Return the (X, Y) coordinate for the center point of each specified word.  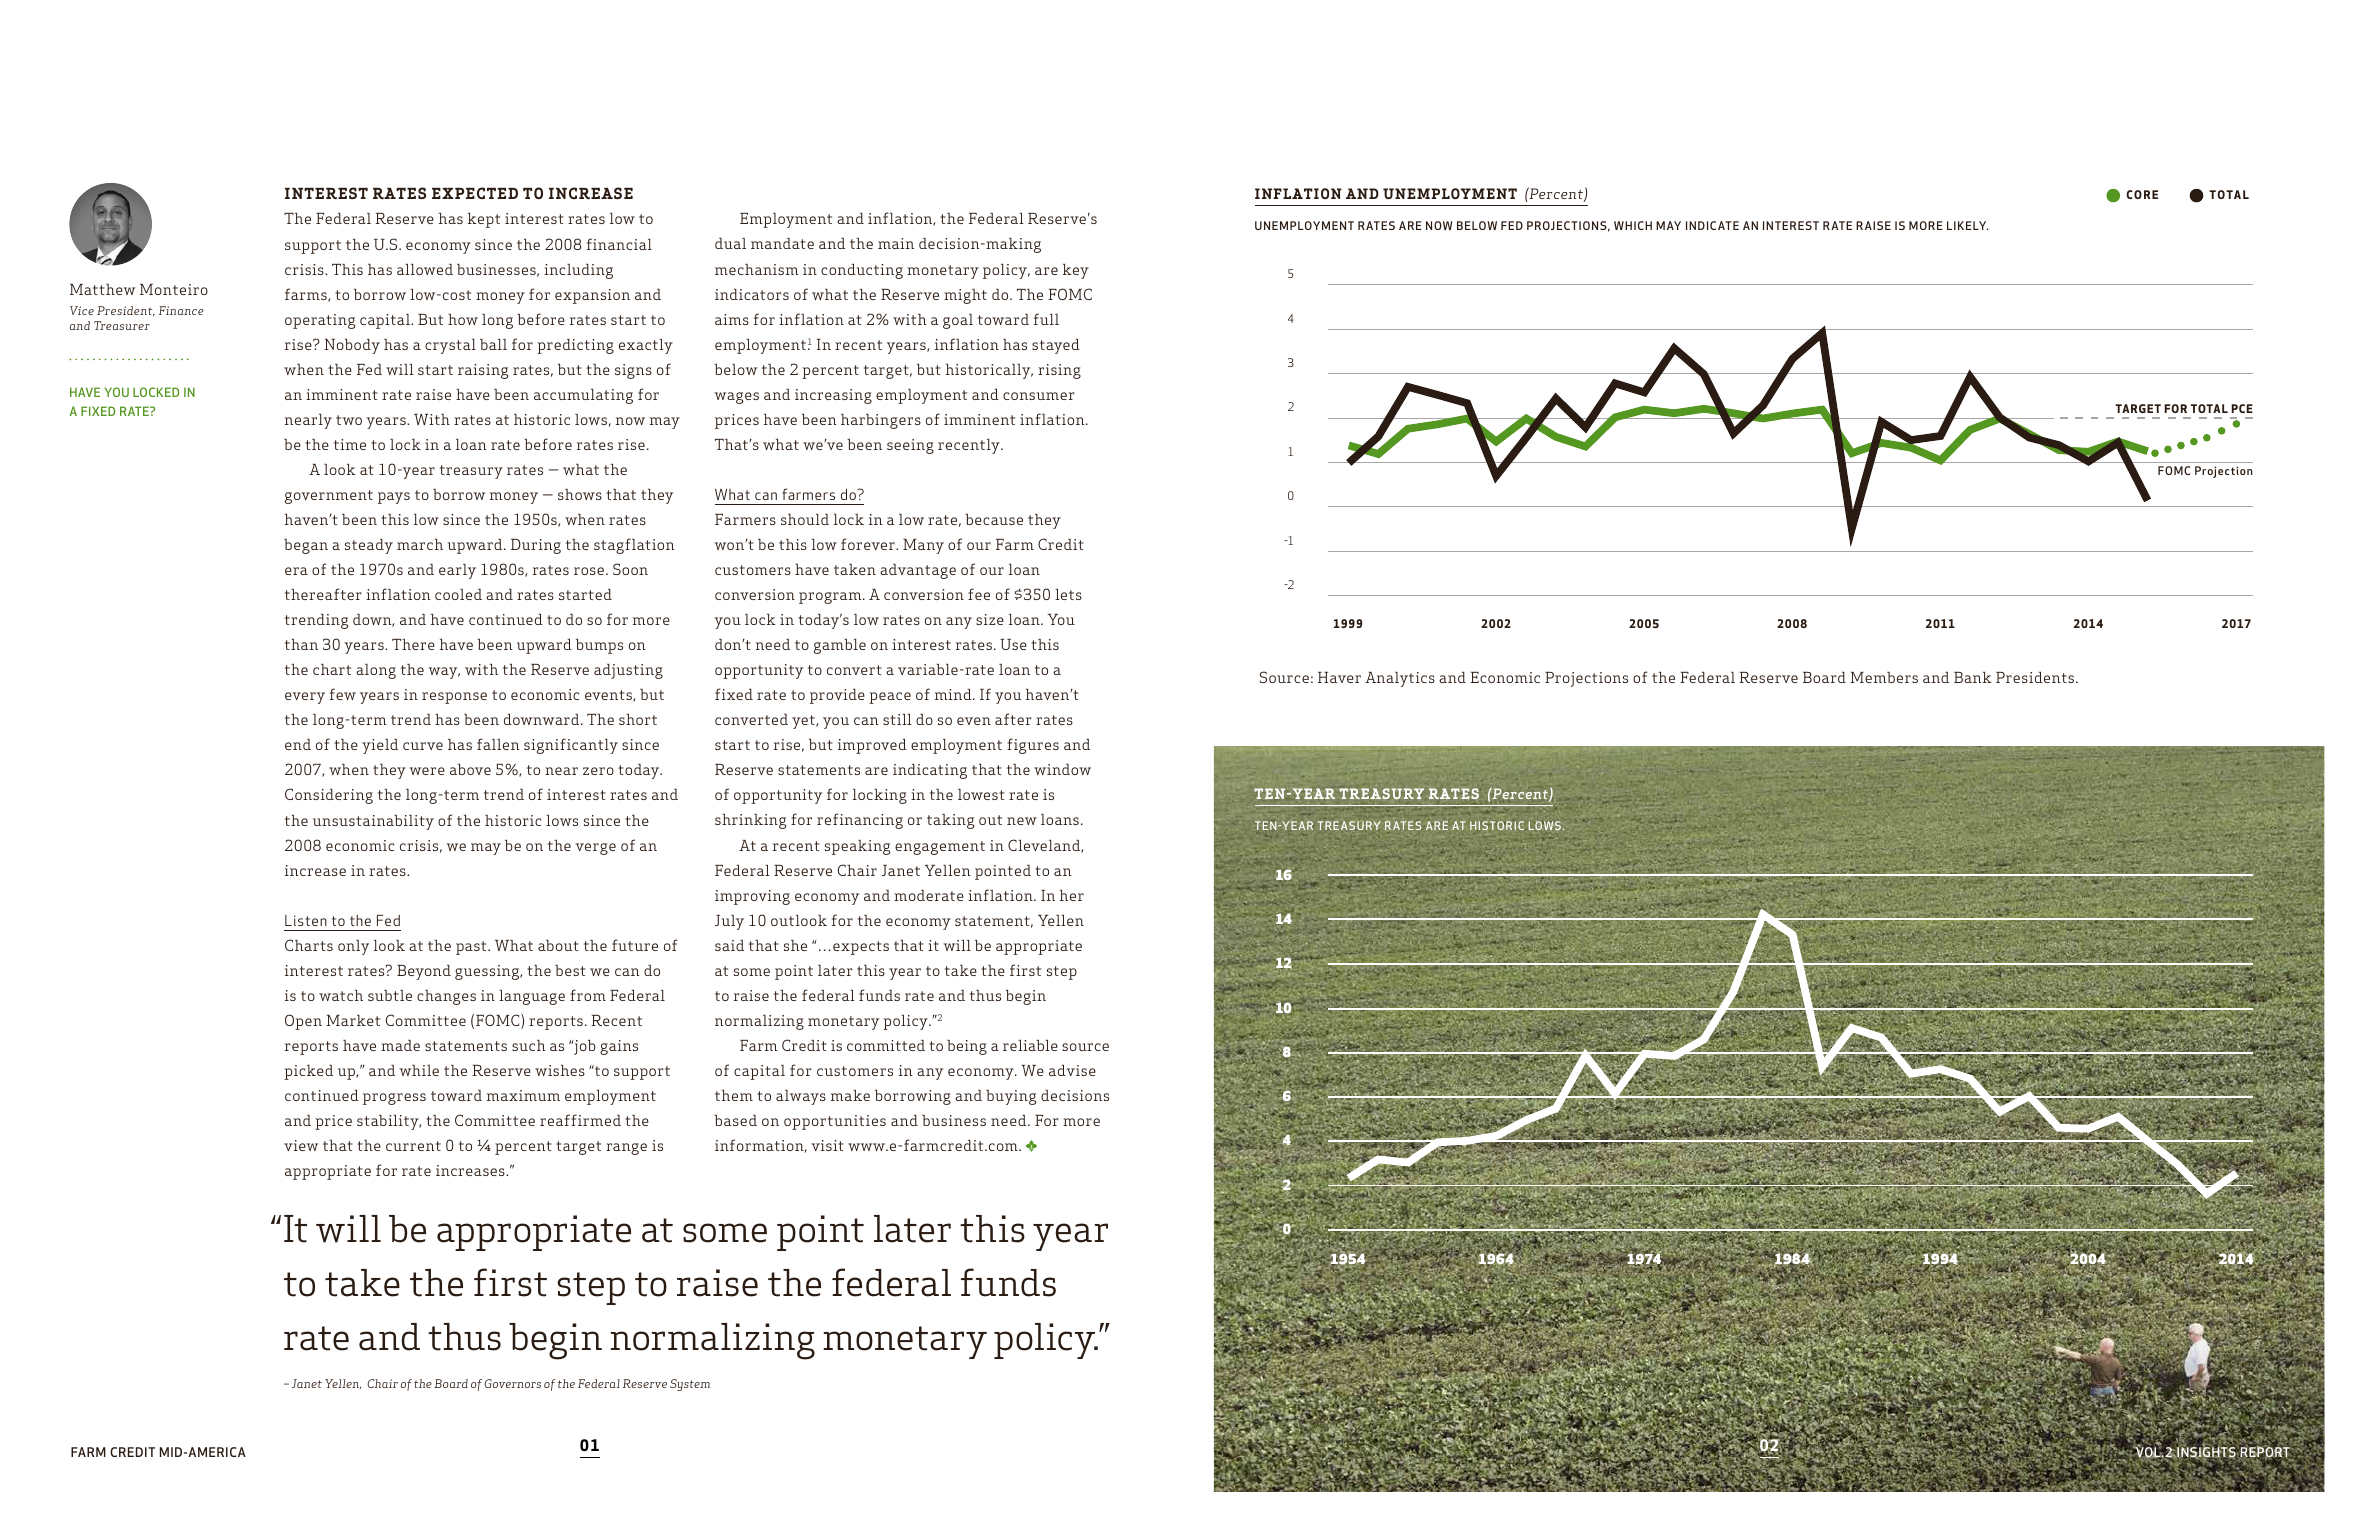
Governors (512, 1383)
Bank (1973, 677)
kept (484, 220)
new (1022, 821)
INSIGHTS (2206, 1452)
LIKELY (1968, 225)
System (690, 1385)
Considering (329, 796)
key (1076, 271)
